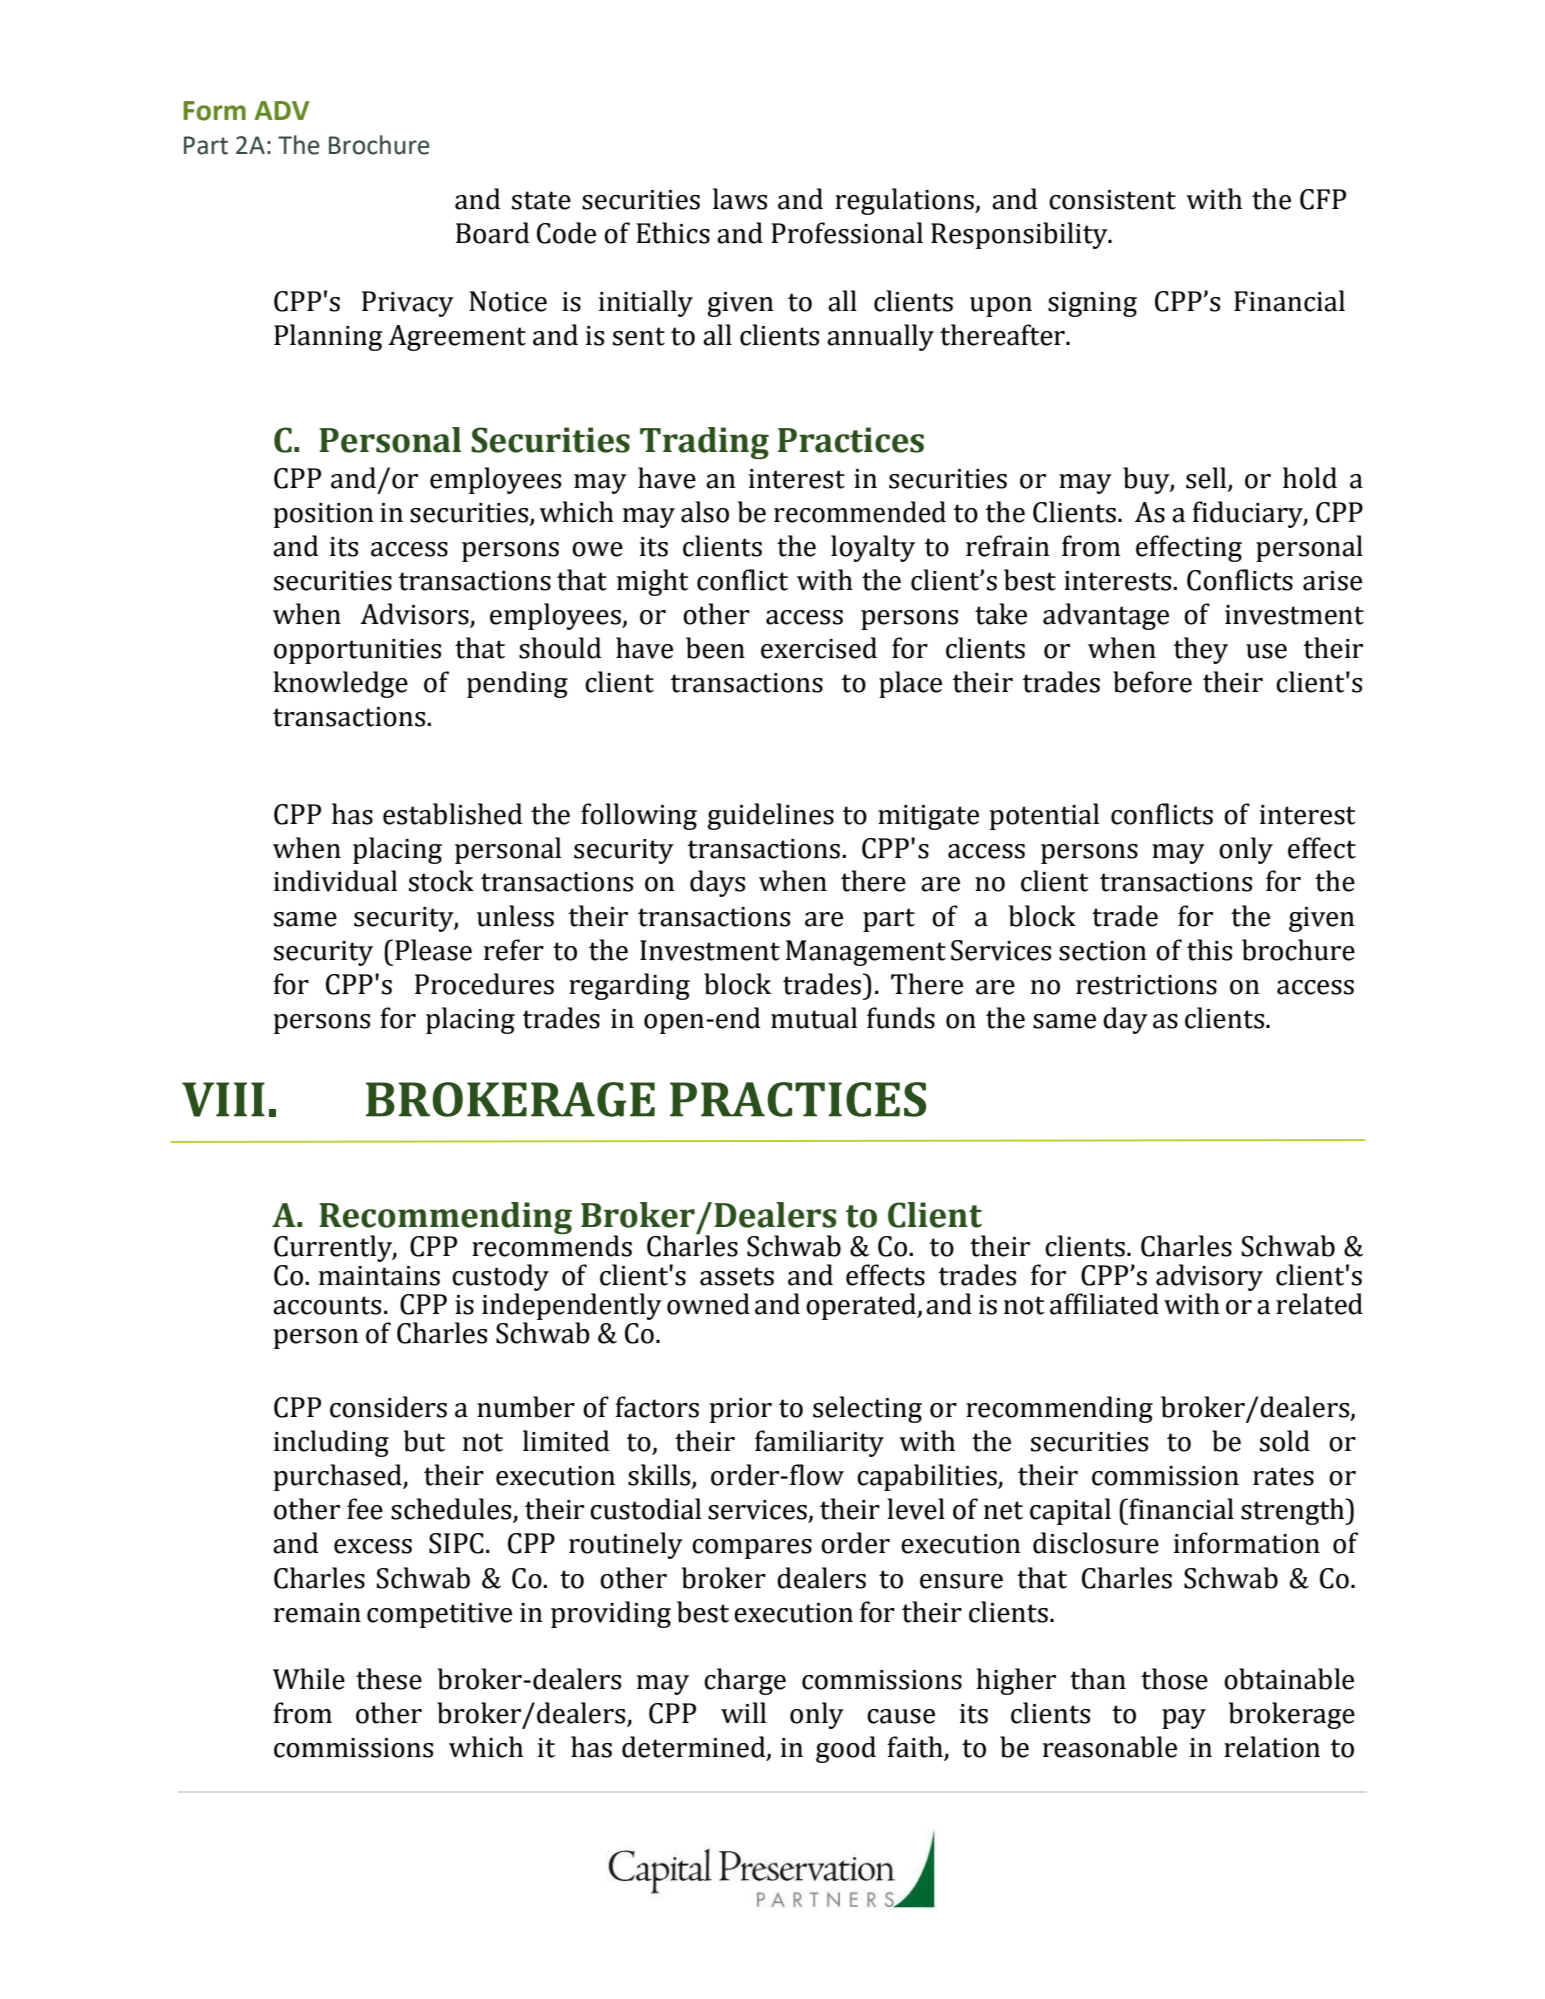 The width and height of the screenshot is (1545, 1999). I want to click on Professional, so click(847, 233).
